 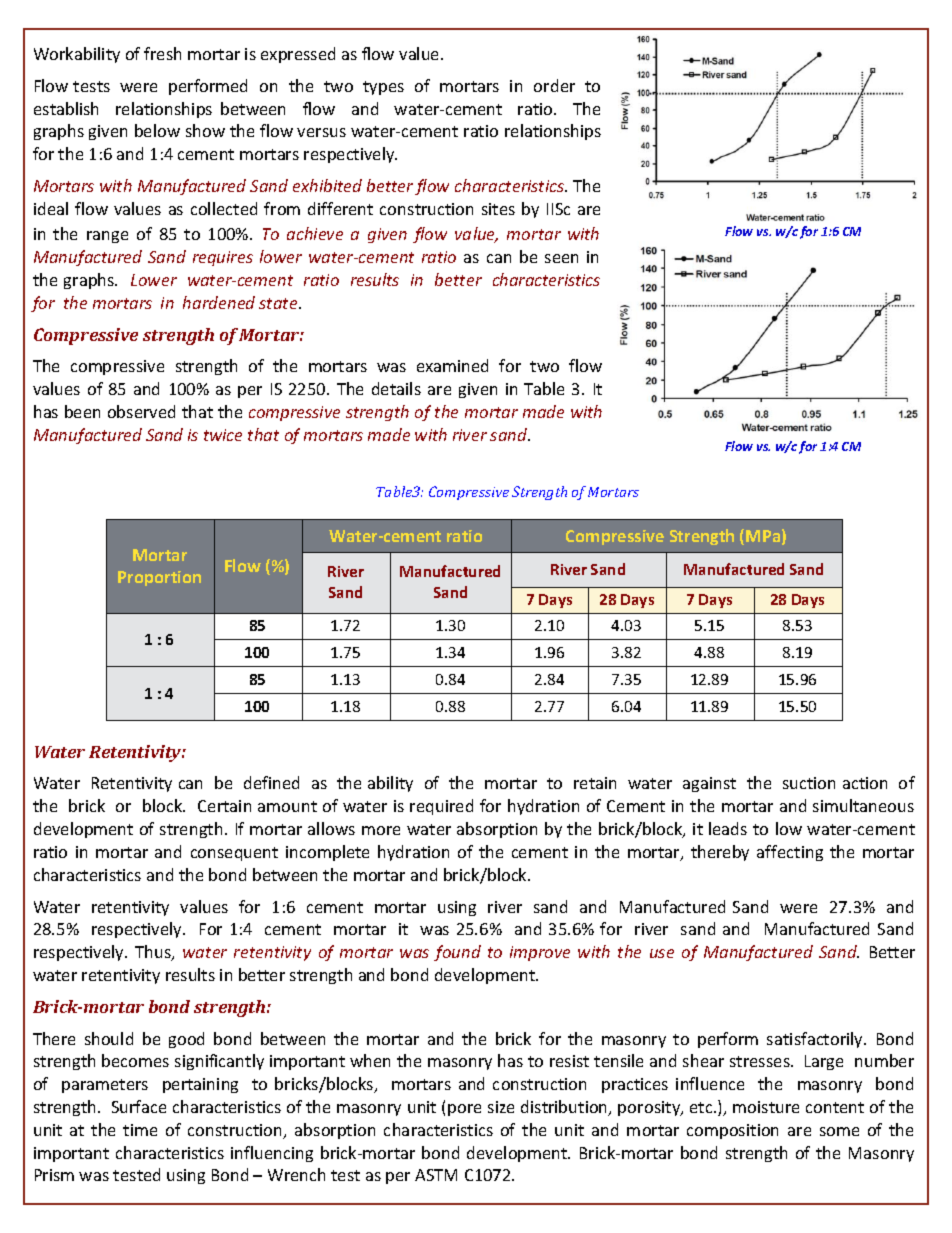 What do you see at coordinates (140, 1130) in the document?
I see `time` at bounding box center [140, 1130].
